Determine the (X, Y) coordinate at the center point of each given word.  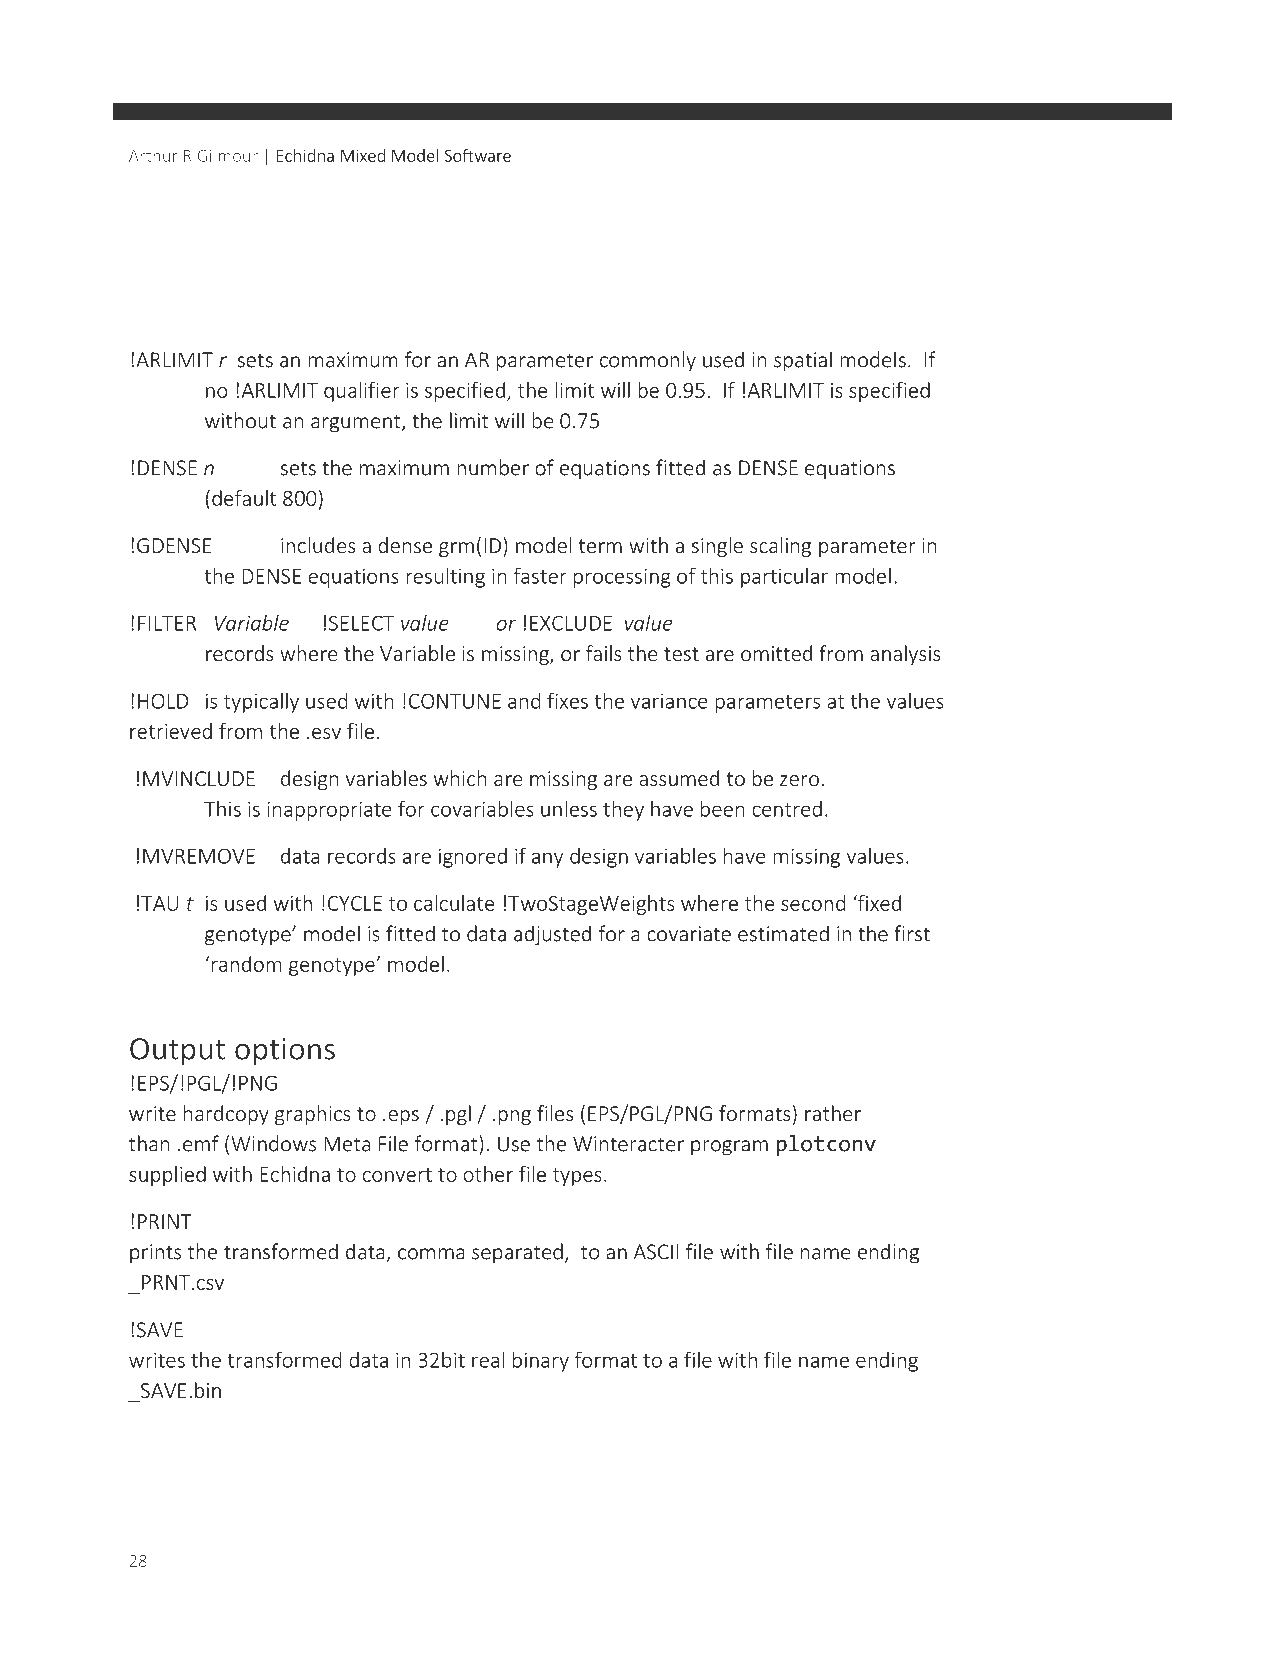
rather (833, 1113)
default (244, 498)
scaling (780, 547)
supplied (167, 1176)
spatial (803, 361)
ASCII (656, 1252)
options (285, 1052)
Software (477, 155)
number (493, 467)
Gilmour (228, 155)
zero (799, 780)
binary (541, 1361)
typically (261, 702)
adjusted (552, 935)
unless (569, 808)
